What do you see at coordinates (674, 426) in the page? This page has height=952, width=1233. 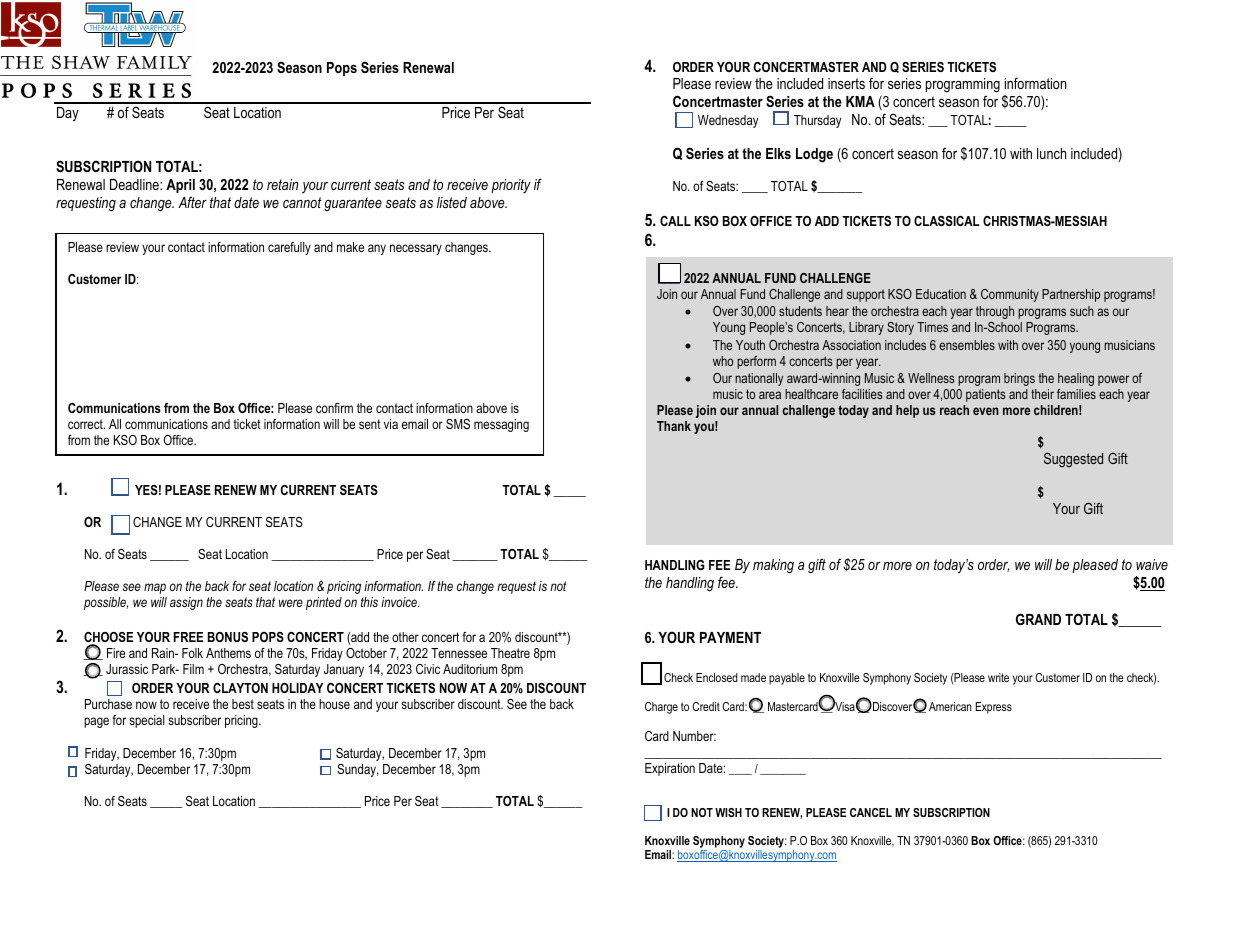 I see `Thank` at bounding box center [674, 426].
